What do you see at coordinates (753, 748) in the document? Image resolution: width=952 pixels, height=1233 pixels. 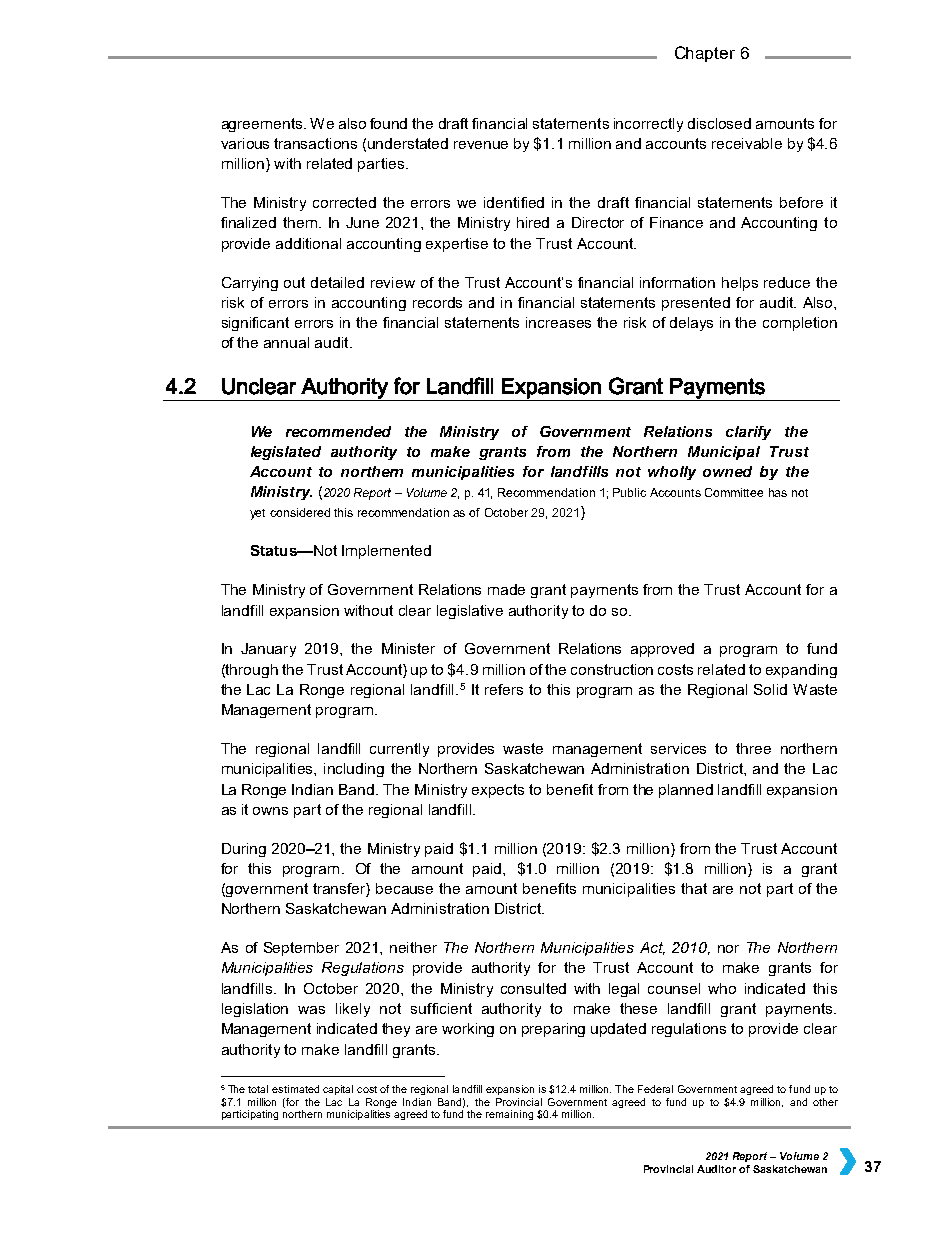 I see `three` at bounding box center [753, 748].
